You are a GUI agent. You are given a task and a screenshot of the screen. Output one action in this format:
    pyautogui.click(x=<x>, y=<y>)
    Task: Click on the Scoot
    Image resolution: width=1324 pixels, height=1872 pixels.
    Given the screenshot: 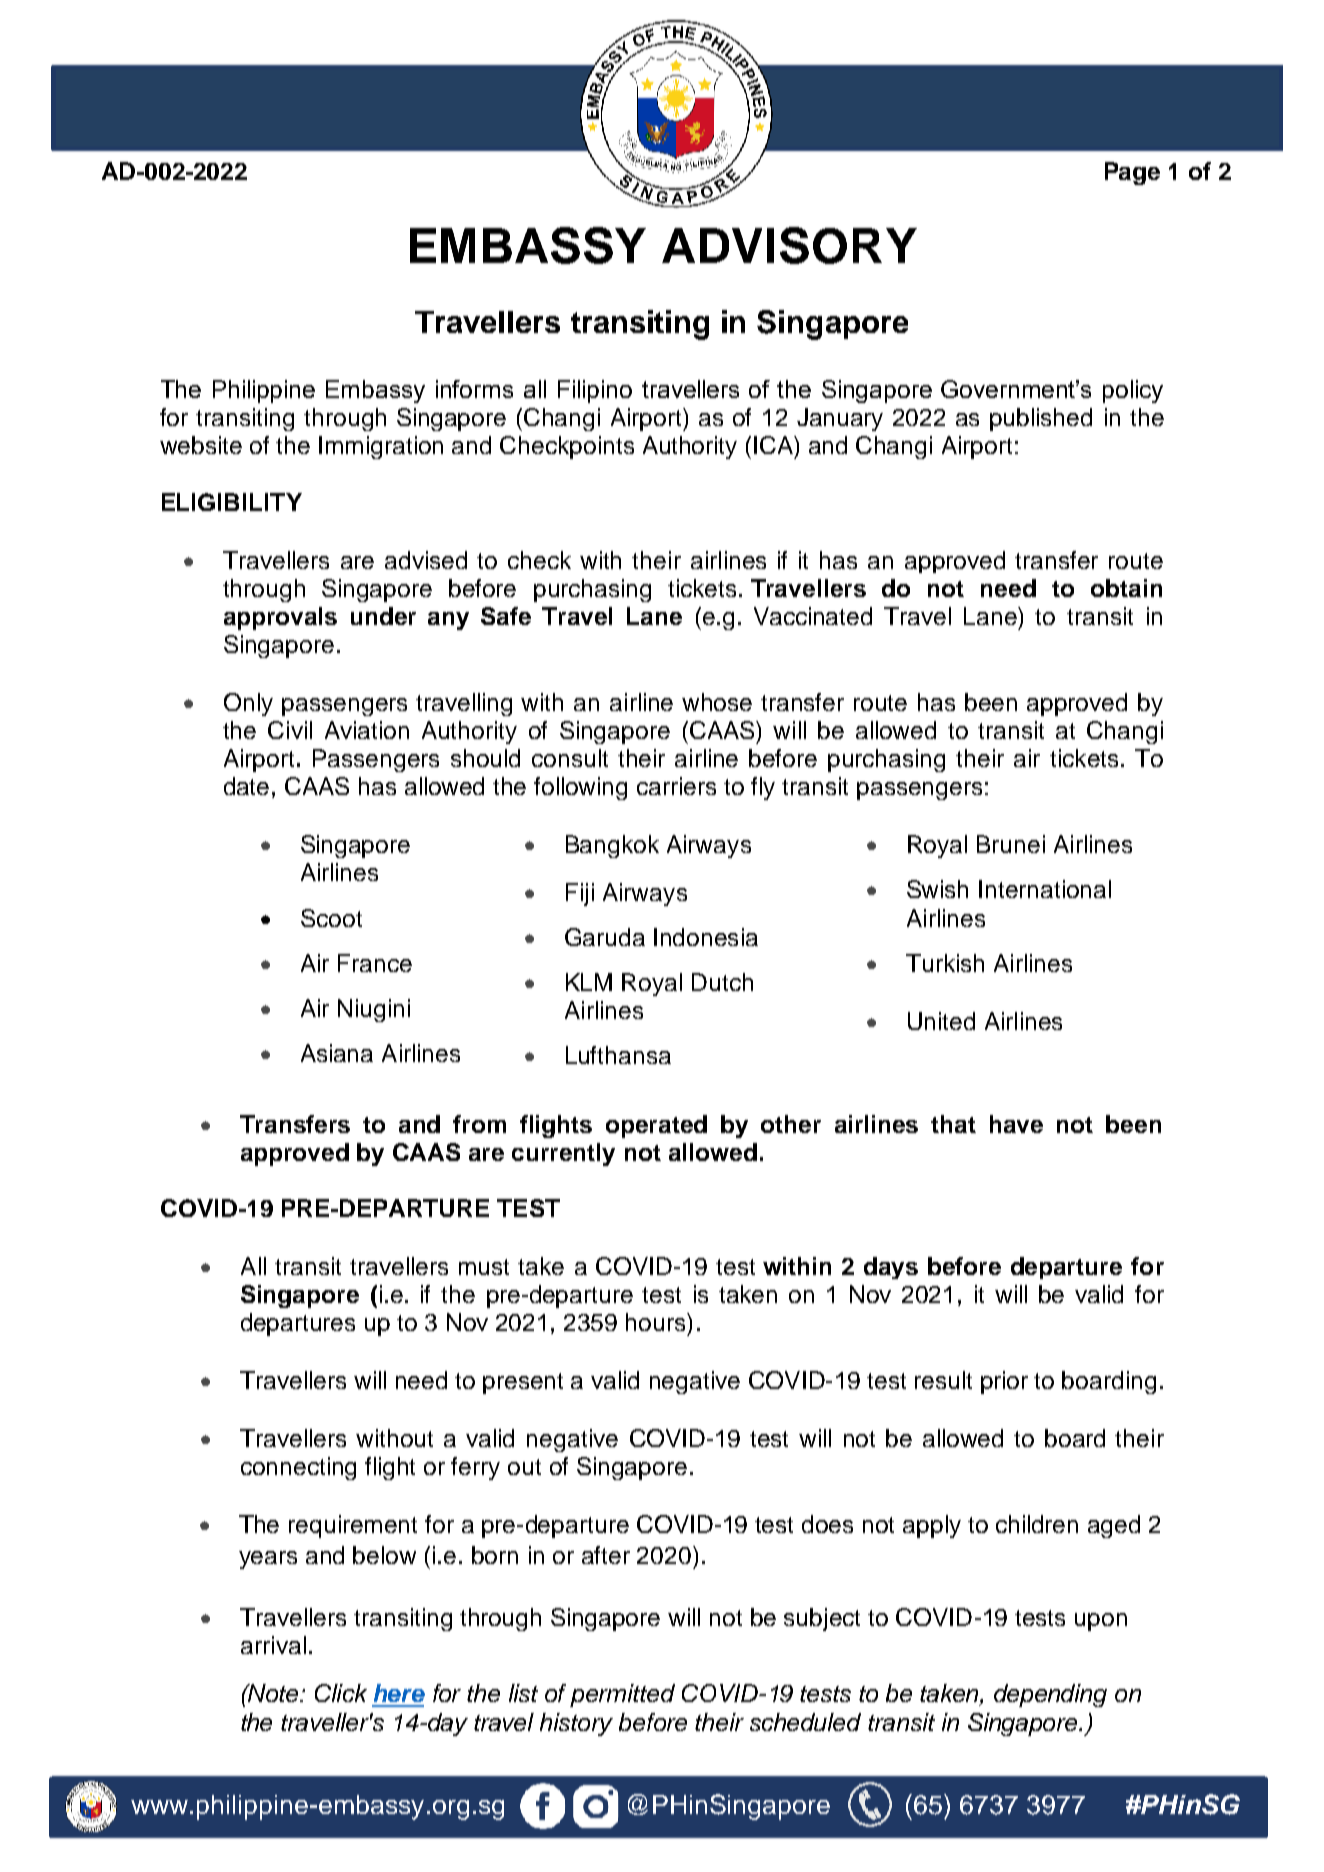 What is the action you would take?
    pyautogui.click(x=331, y=918)
